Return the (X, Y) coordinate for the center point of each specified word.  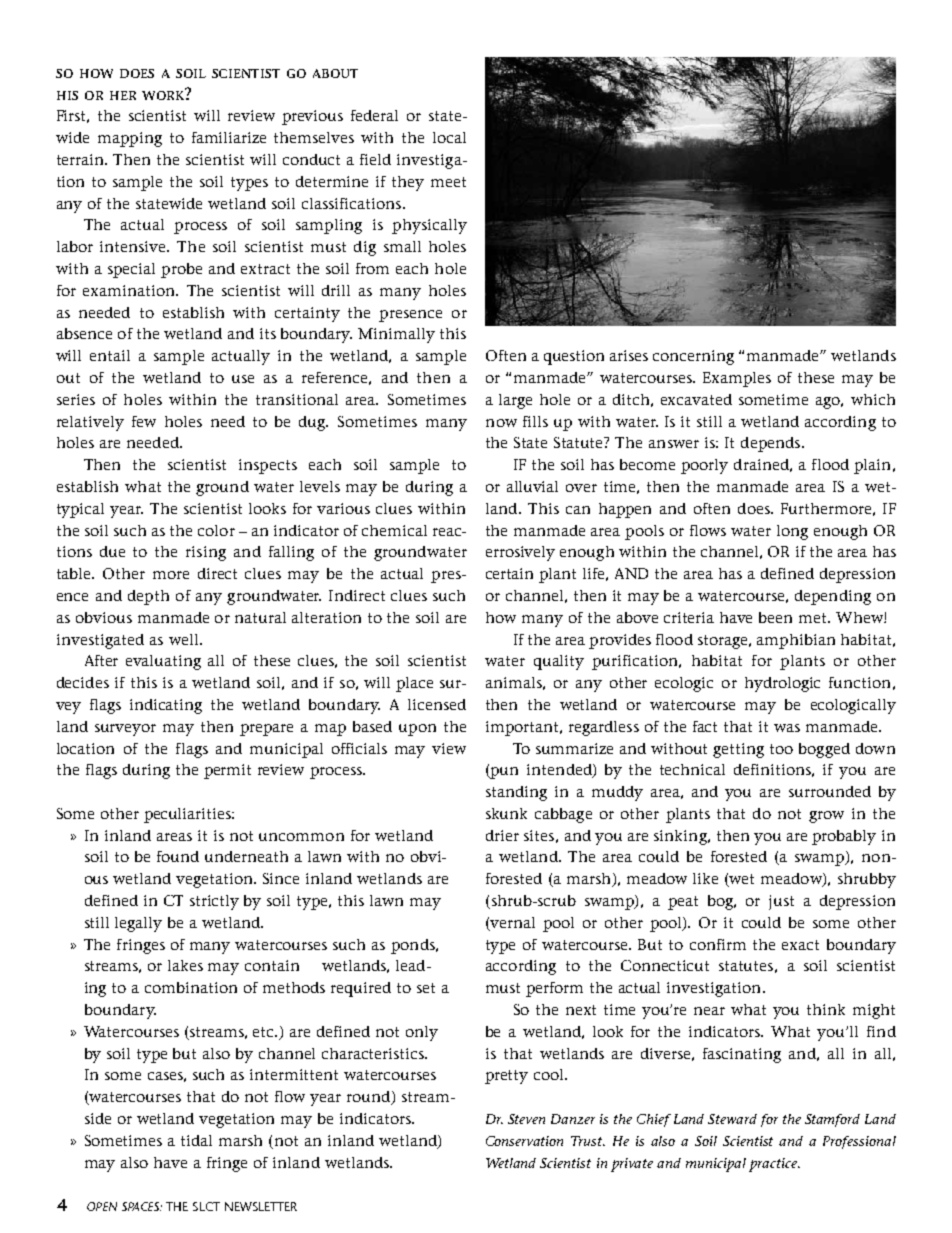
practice (774, 1165)
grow (826, 817)
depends (772, 444)
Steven (526, 1119)
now (501, 423)
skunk (506, 813)
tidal (196, 1140)
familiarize (229, 137)
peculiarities (188, 815)
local (449, 137)
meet (448, 182)
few (144, 421)
